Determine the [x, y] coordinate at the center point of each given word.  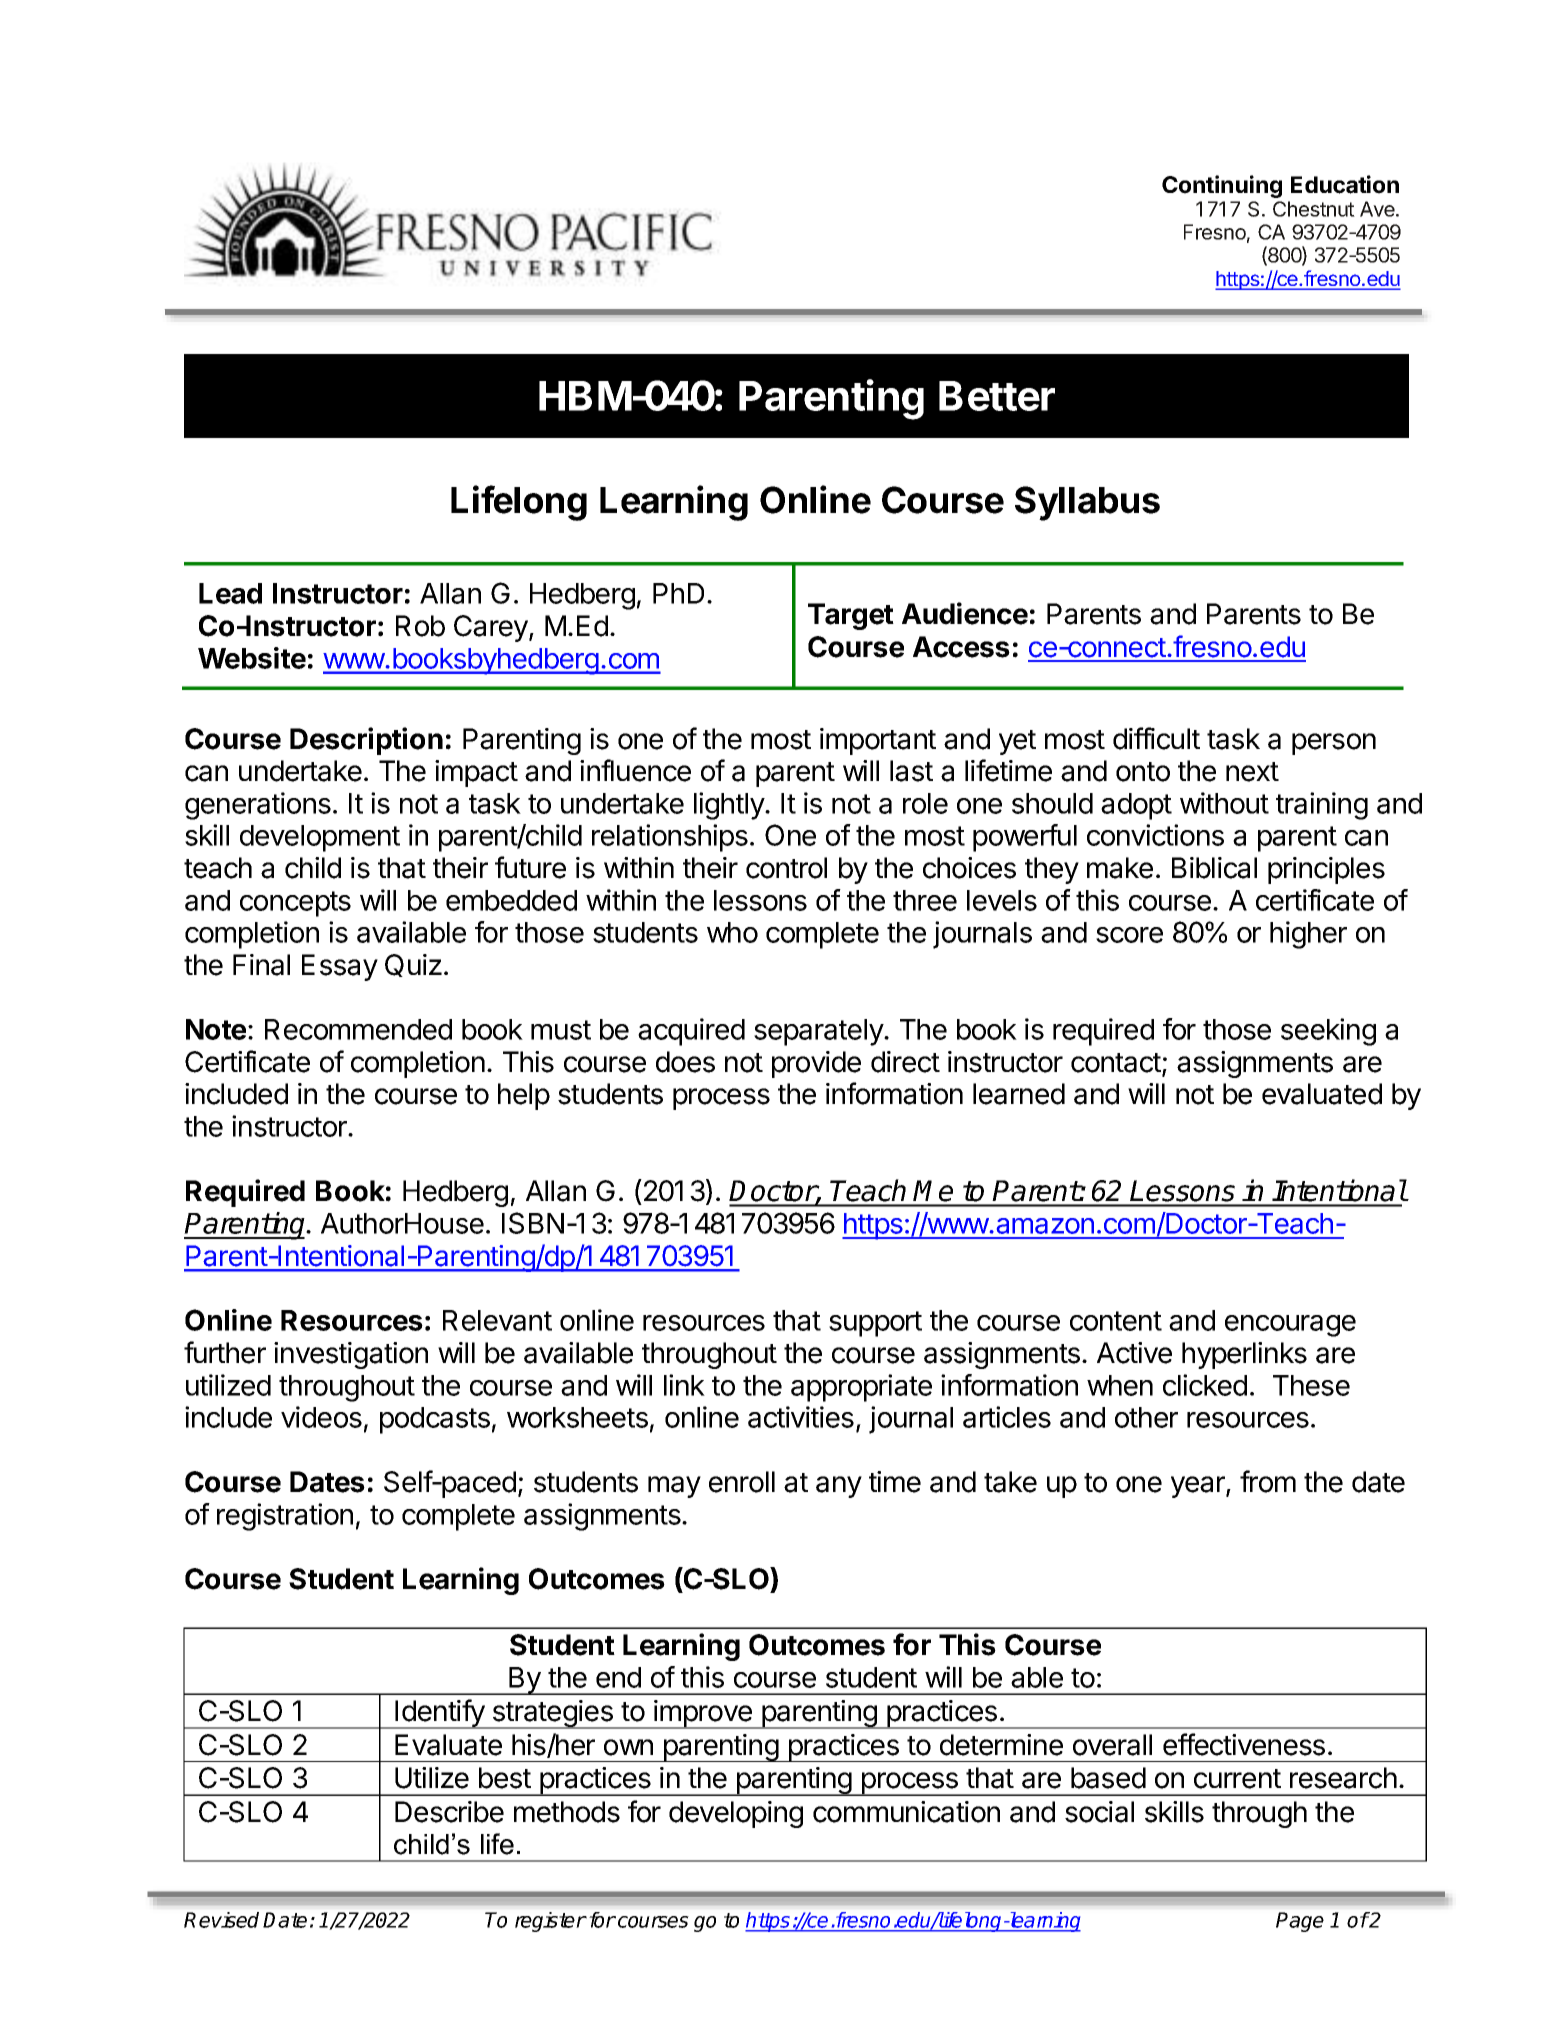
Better [997, 396]
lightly [730, 806]
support [875, 1324]
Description [366, 741]
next [1252, 772]
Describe [449, 1812]
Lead [230, 593]
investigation [351, 1355]
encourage [1290, 1326]
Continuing [1222, 186]
